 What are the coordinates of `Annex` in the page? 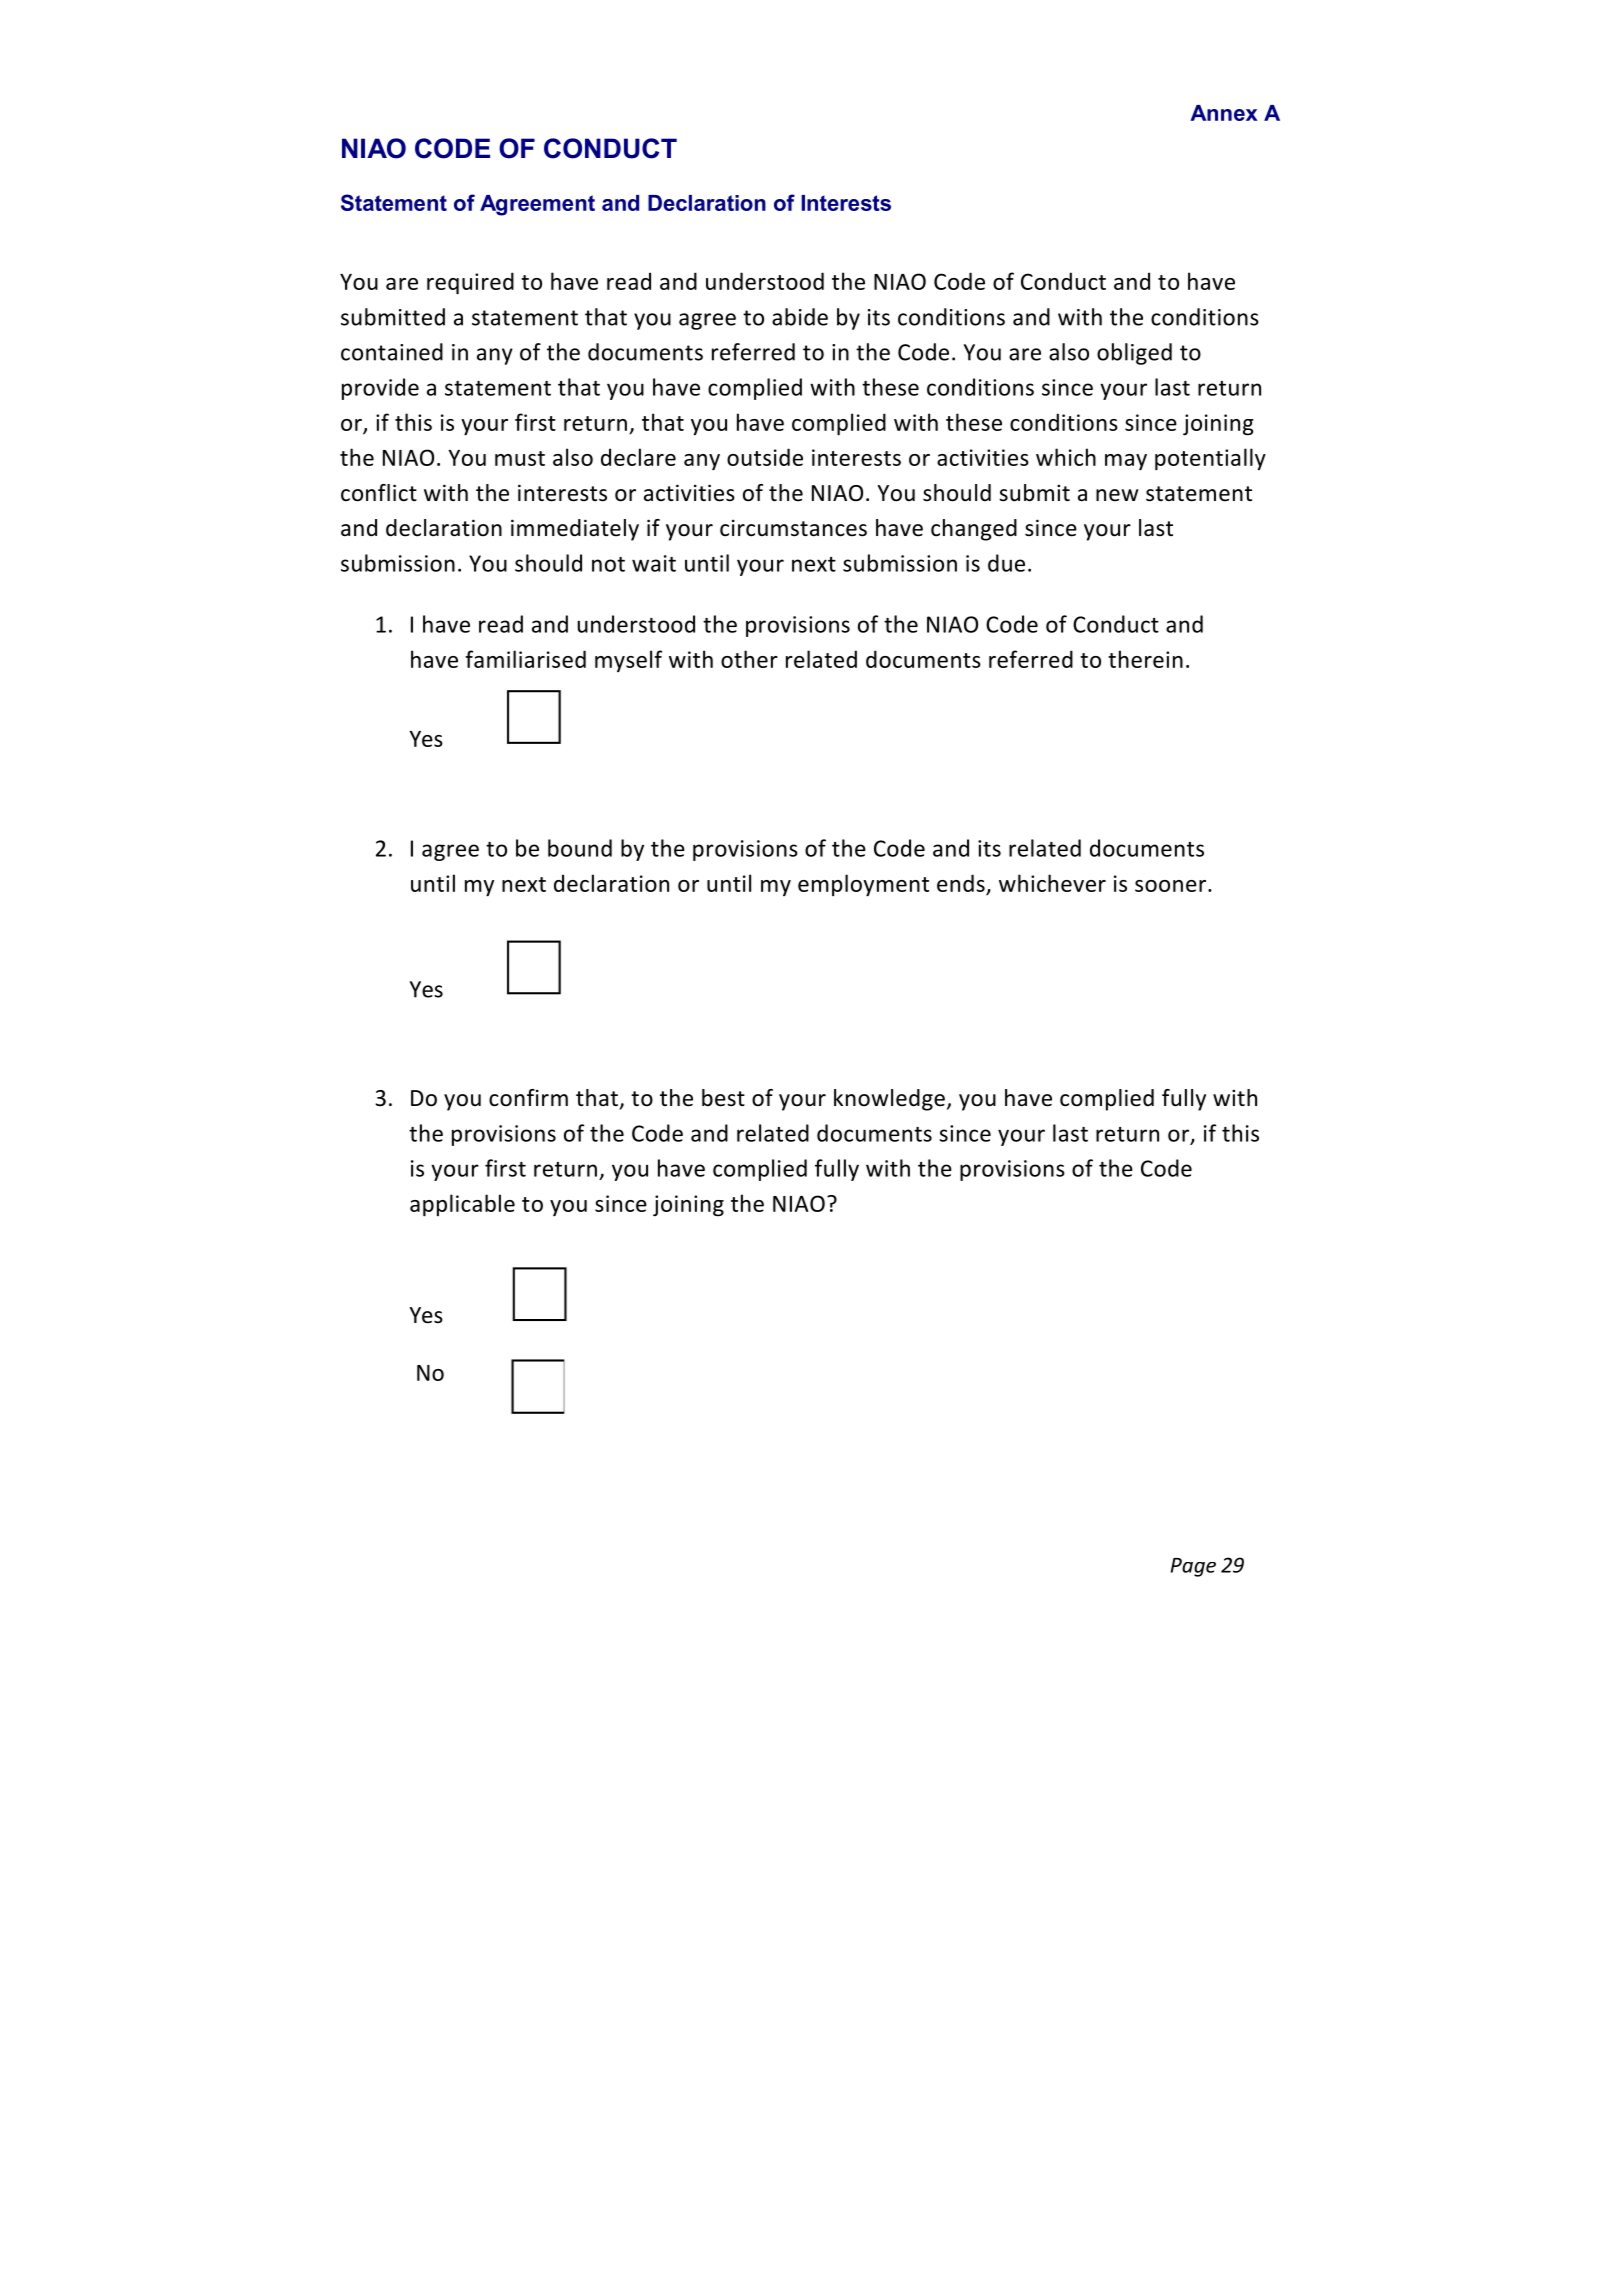 It's located at (1224, 113).
